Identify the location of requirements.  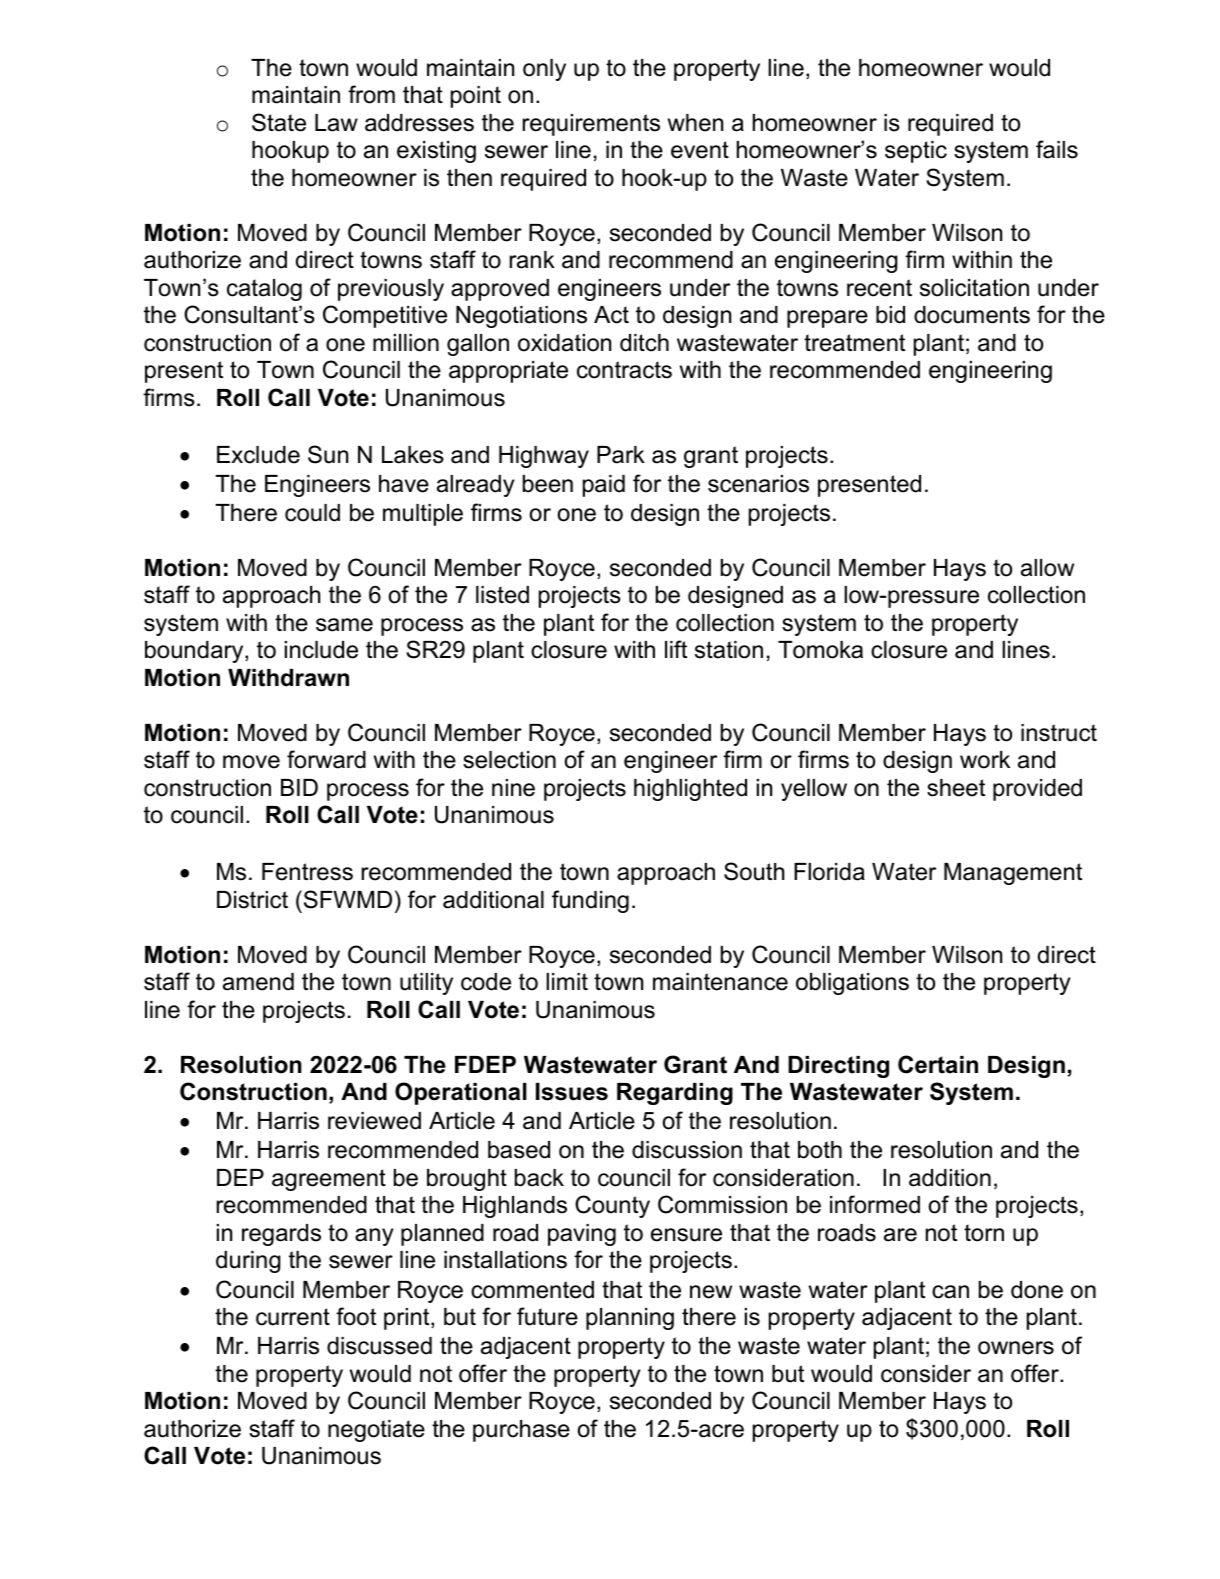
(591, 125).
